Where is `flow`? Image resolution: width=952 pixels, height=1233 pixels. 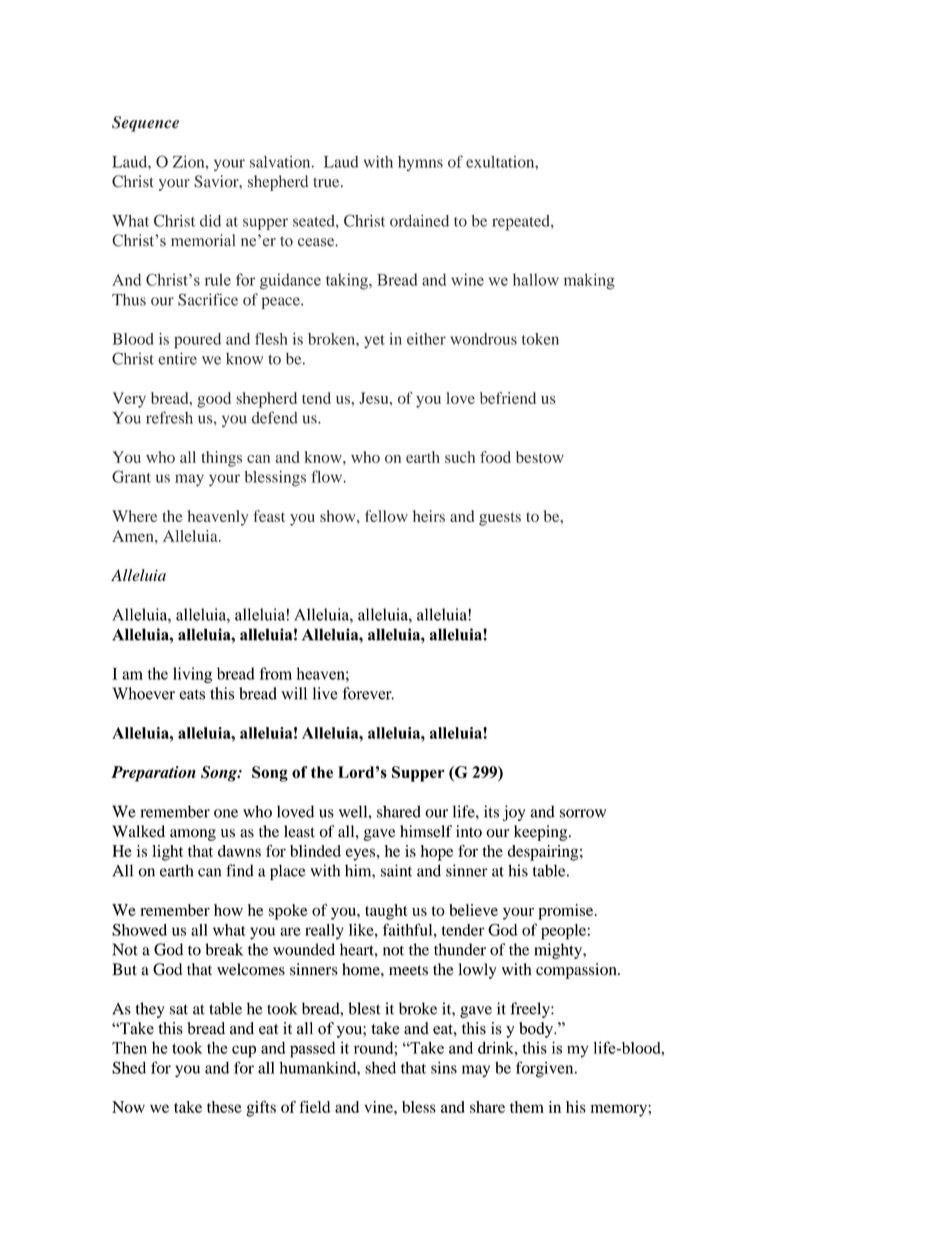 flow is located at coordinates (328, 476).
